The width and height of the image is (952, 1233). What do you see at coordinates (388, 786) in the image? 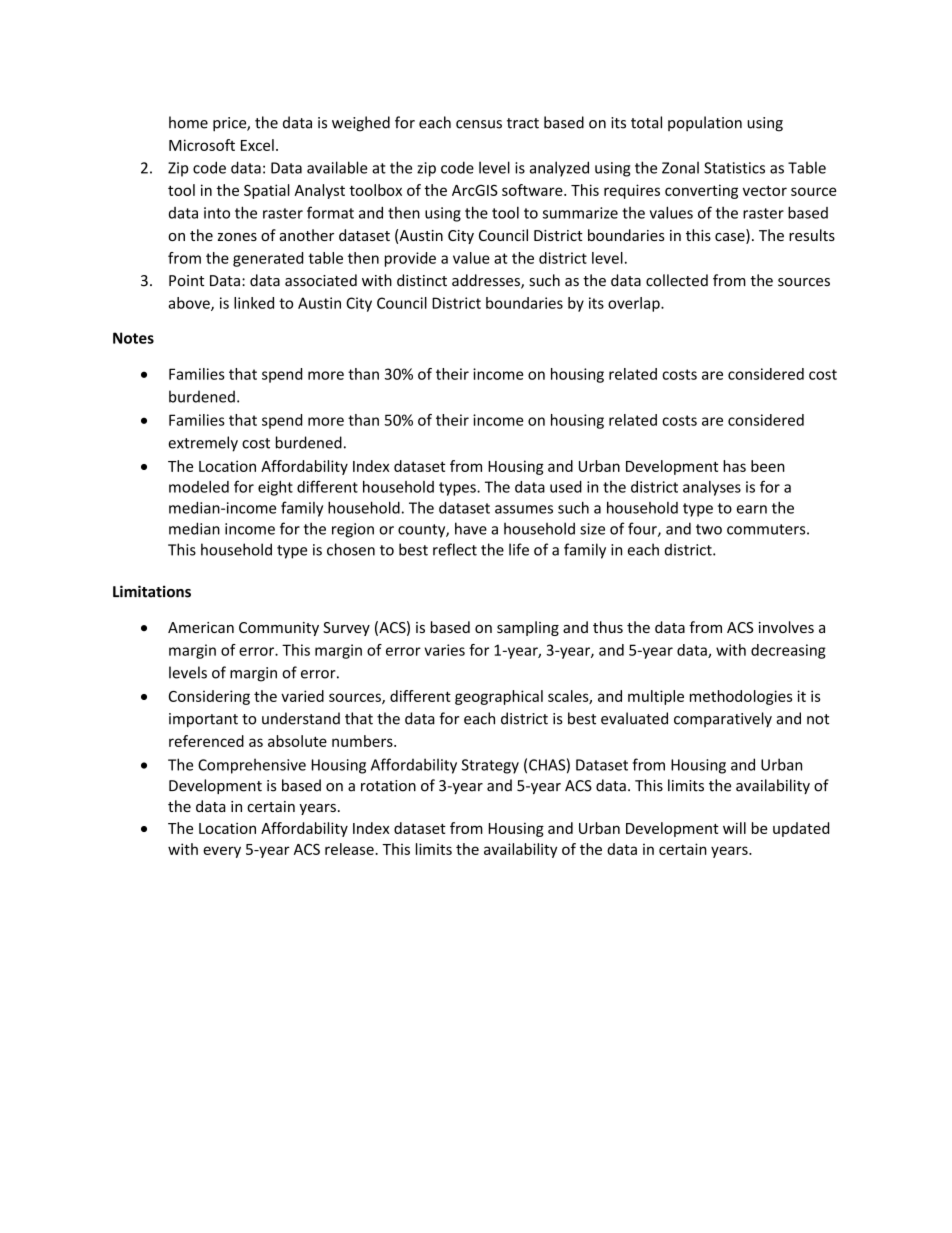
I see `rotation` at bounding box center [388, 786].
